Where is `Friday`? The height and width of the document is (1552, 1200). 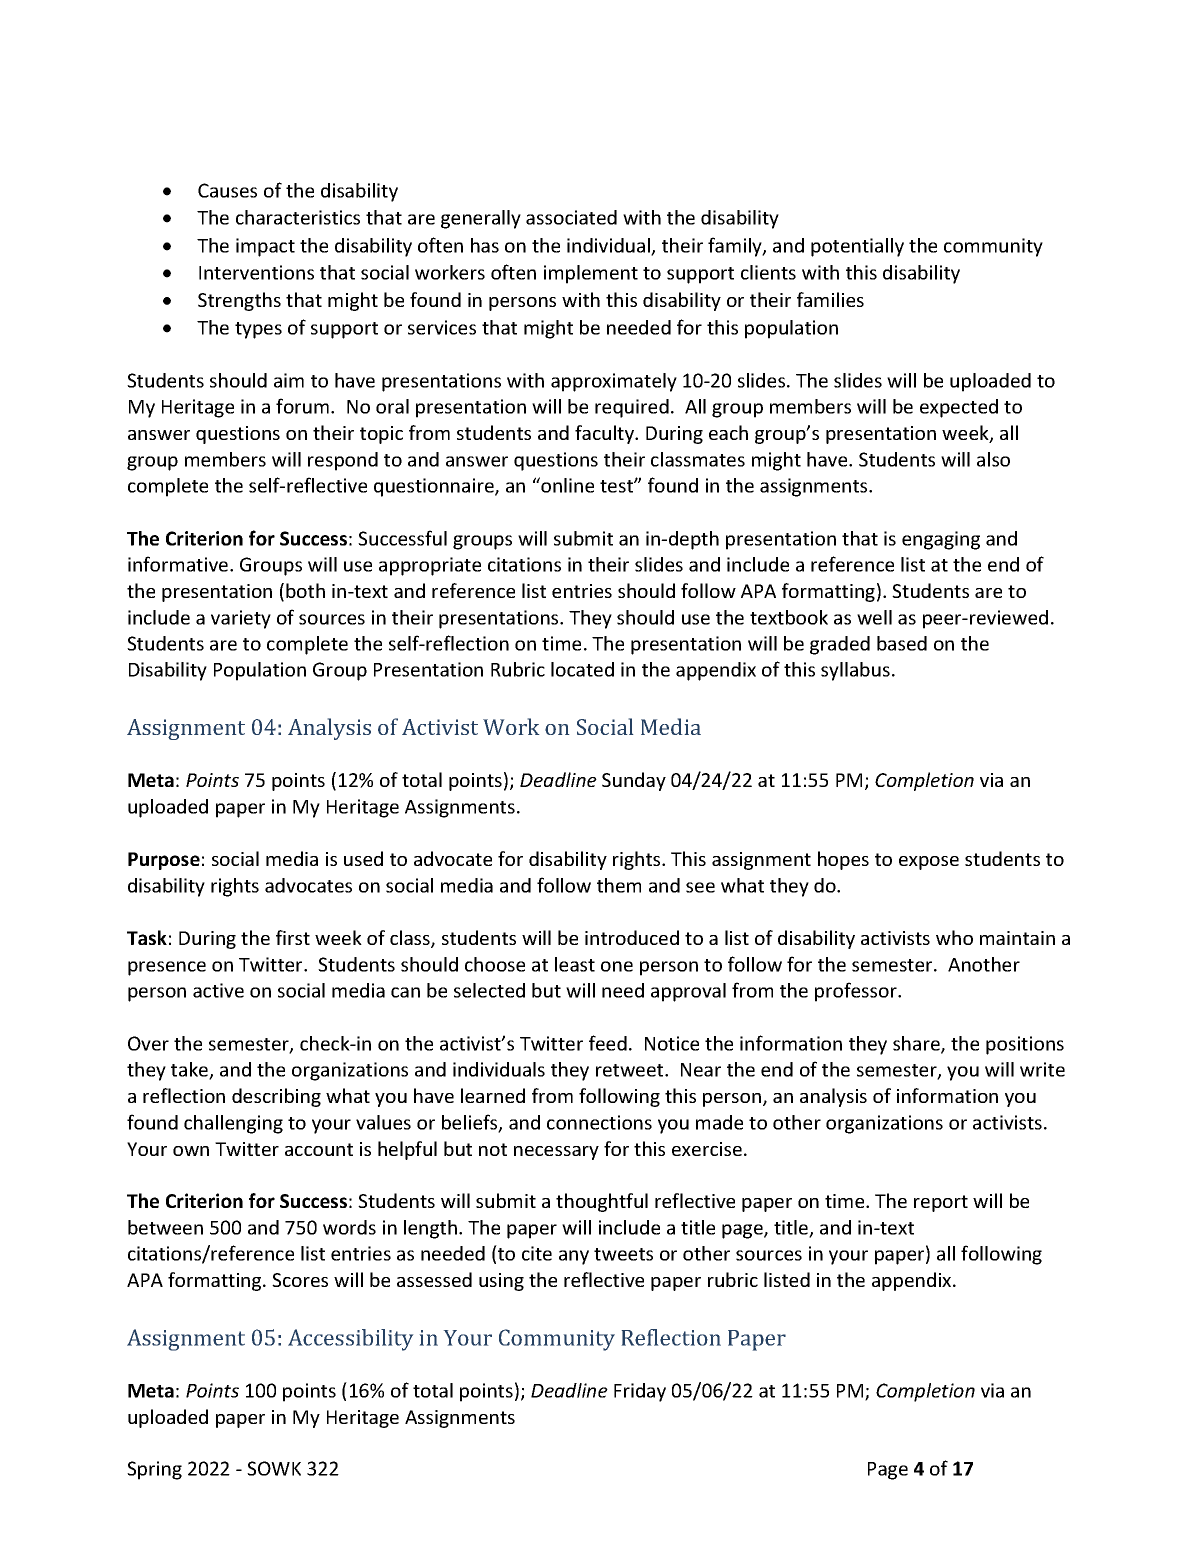 Friday is located at coordinates (640, 1392).
